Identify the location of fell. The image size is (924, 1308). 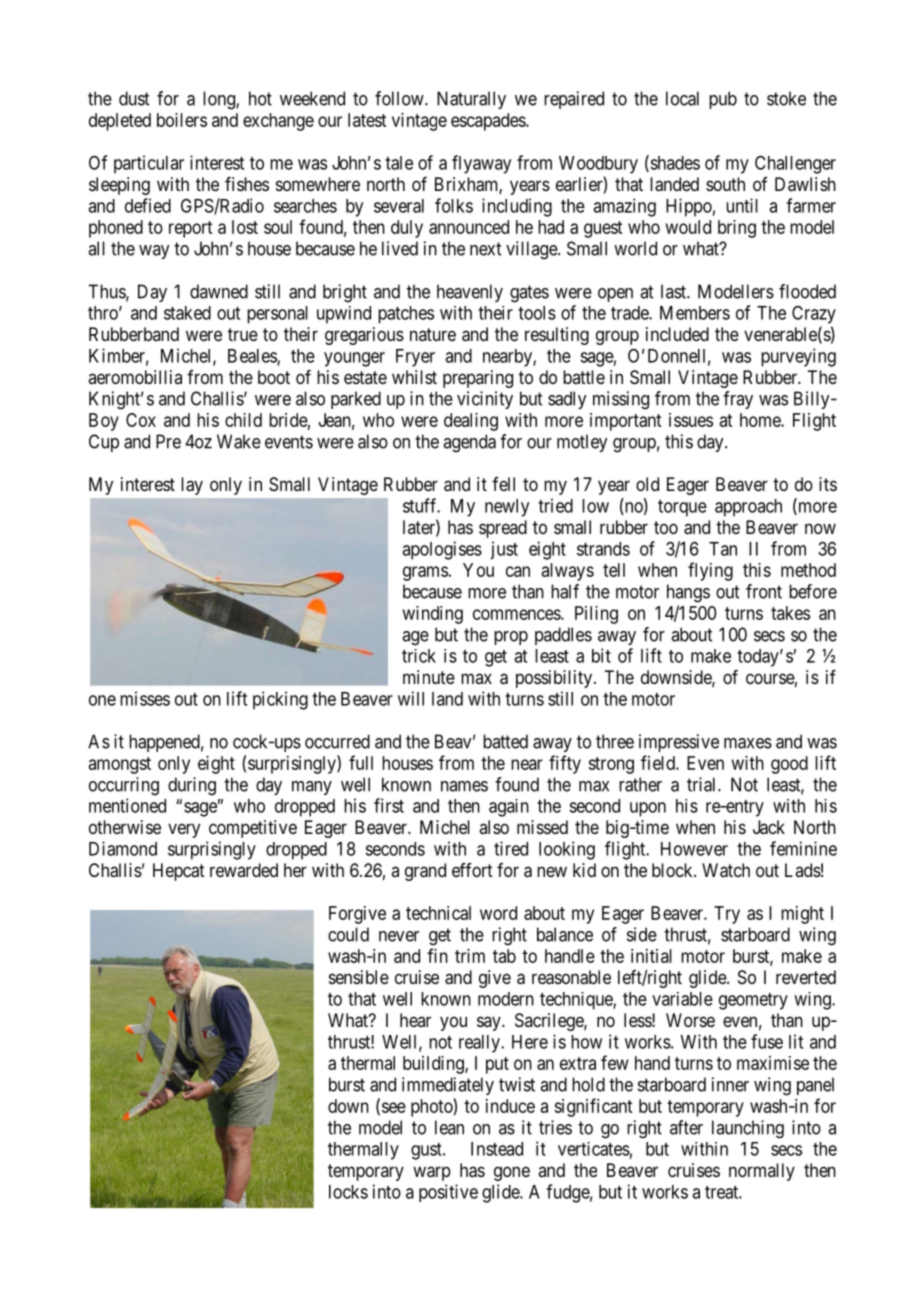
(503, 484).
